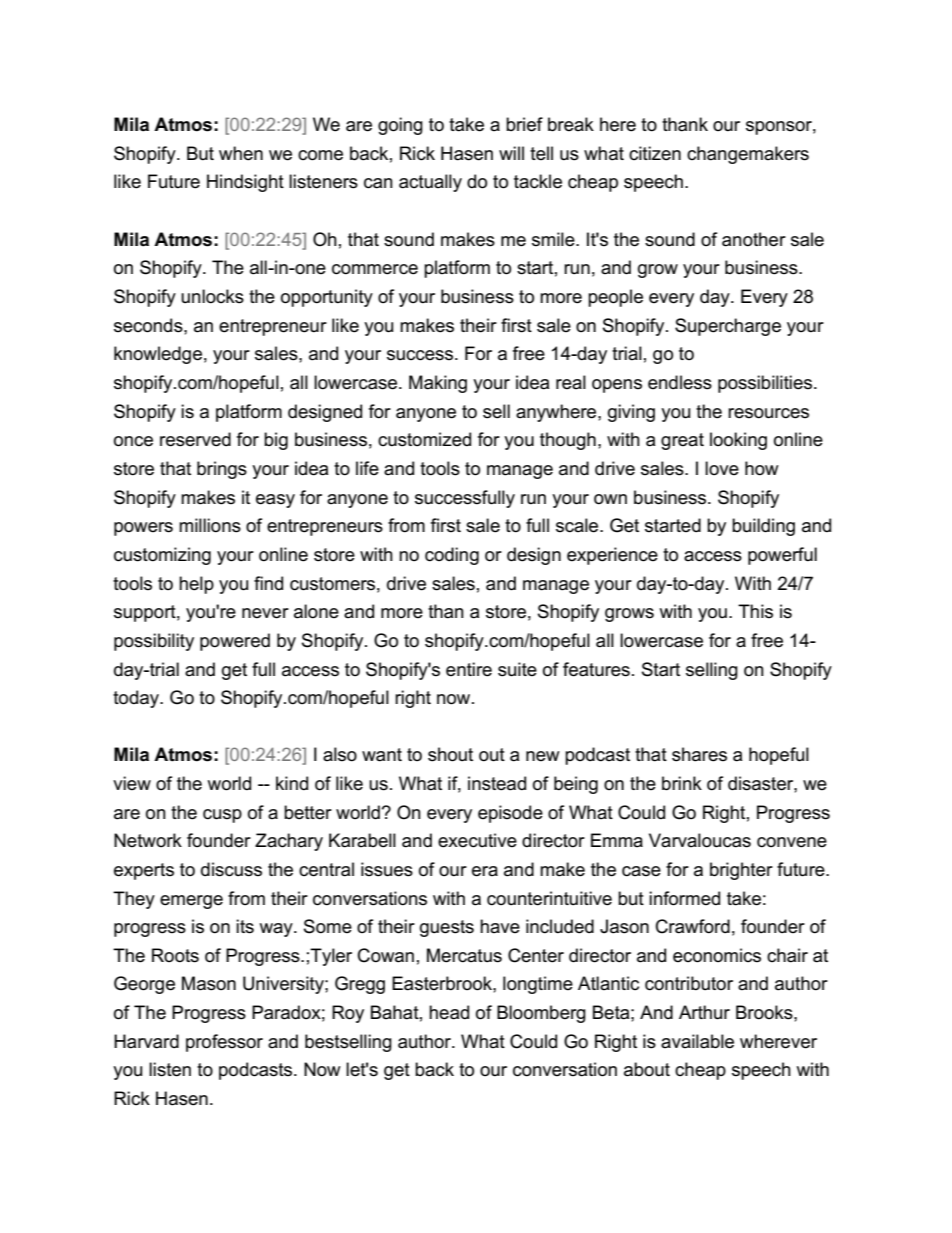 Image resolution: width=952 pixels, height=1233 pixels. Describe the element at coordinates (452, 556) in the document. I see `coding` at that location.
